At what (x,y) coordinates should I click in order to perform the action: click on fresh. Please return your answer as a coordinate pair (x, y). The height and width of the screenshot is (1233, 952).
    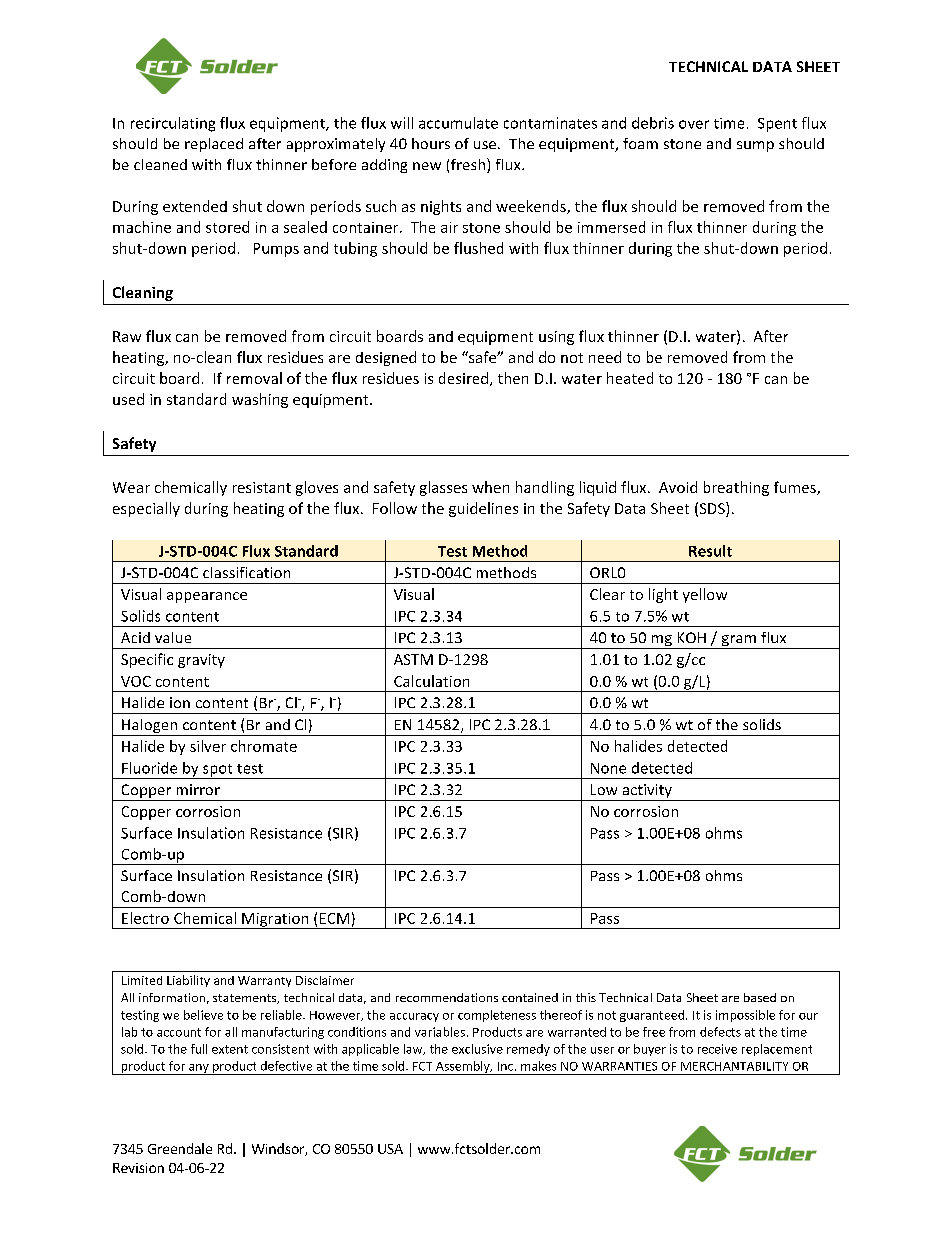
    Looking at the image, I should click on (469, 165).
